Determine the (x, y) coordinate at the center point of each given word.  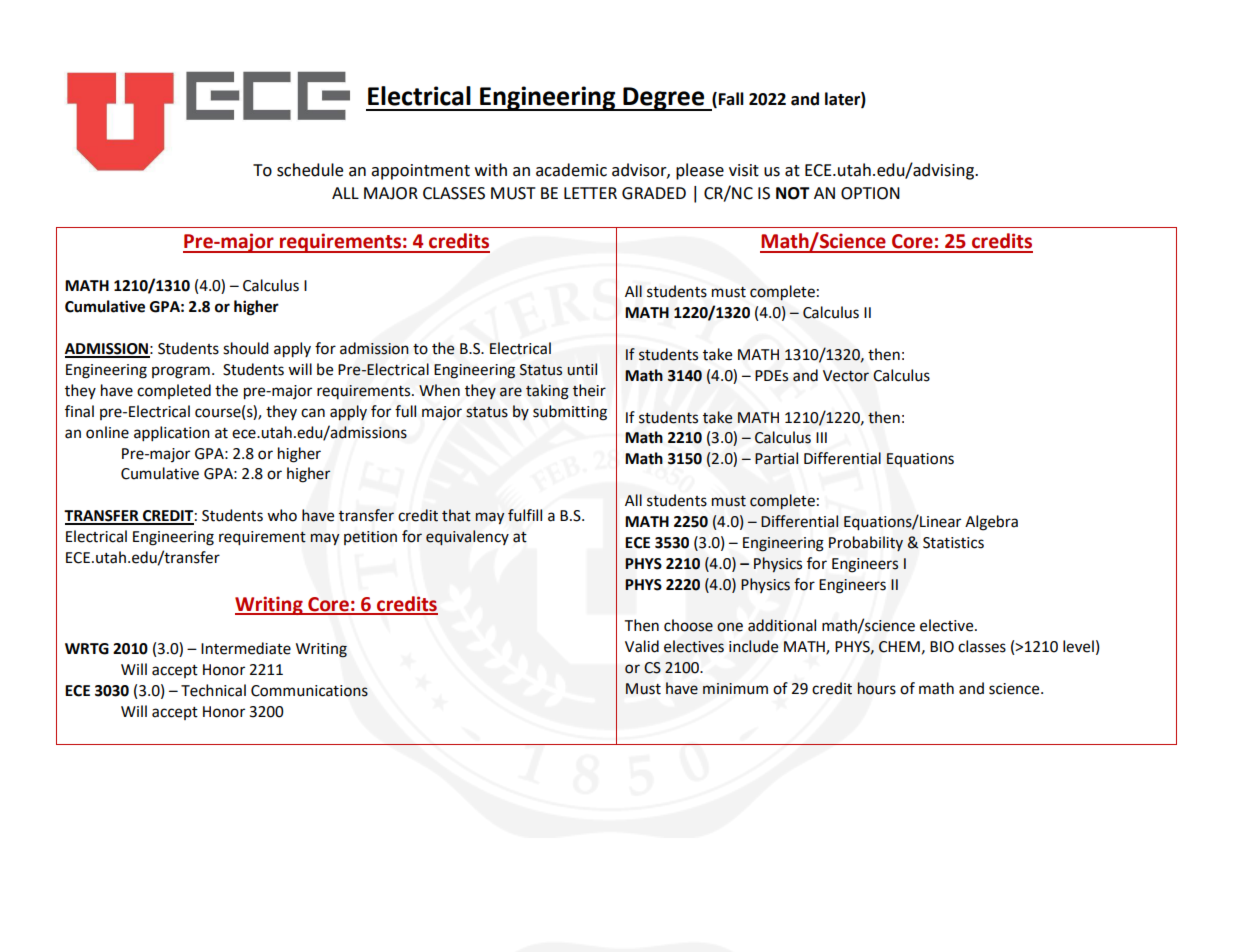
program (181, 372)
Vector (846, 376)
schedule (310, 170)
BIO (942, 647)
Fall (731, 99)
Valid (642, 646)
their (589, 390)
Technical (213, 690)
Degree (664, 99)
